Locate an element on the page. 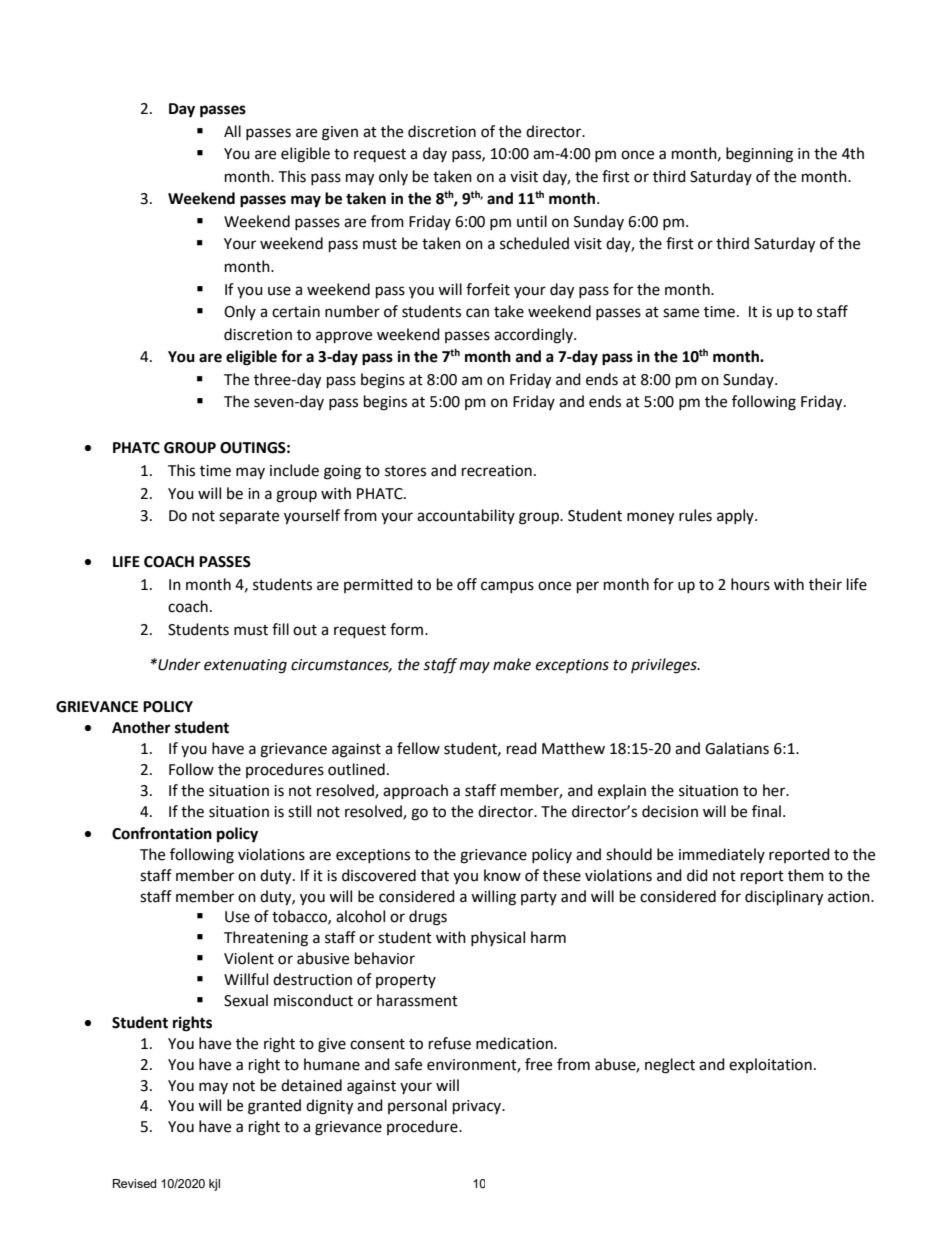 The width and height of the image is (952, 1233). separate is located at coordinates (249, 517).
